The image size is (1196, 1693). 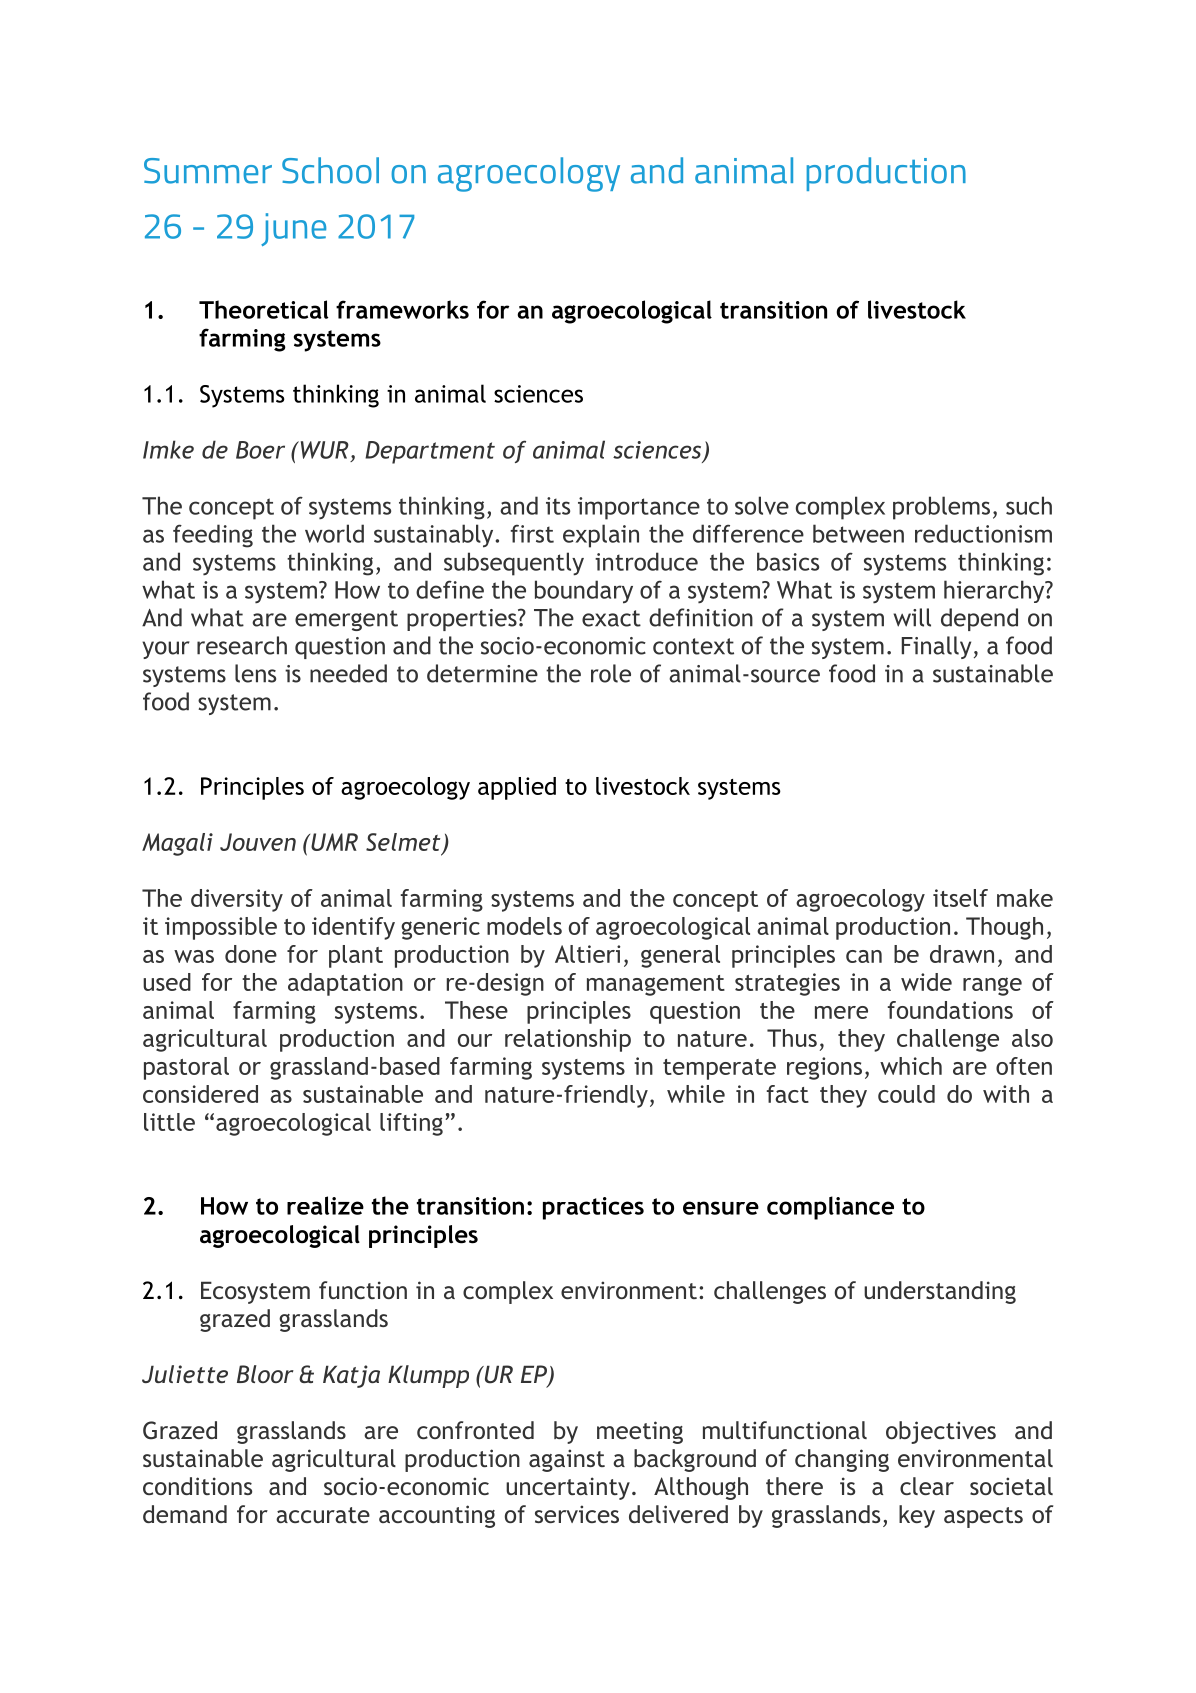 What do you see at coordinates (983, 533) in the screenshot?
I see `reductionism` at bounding box center [983, 533].
